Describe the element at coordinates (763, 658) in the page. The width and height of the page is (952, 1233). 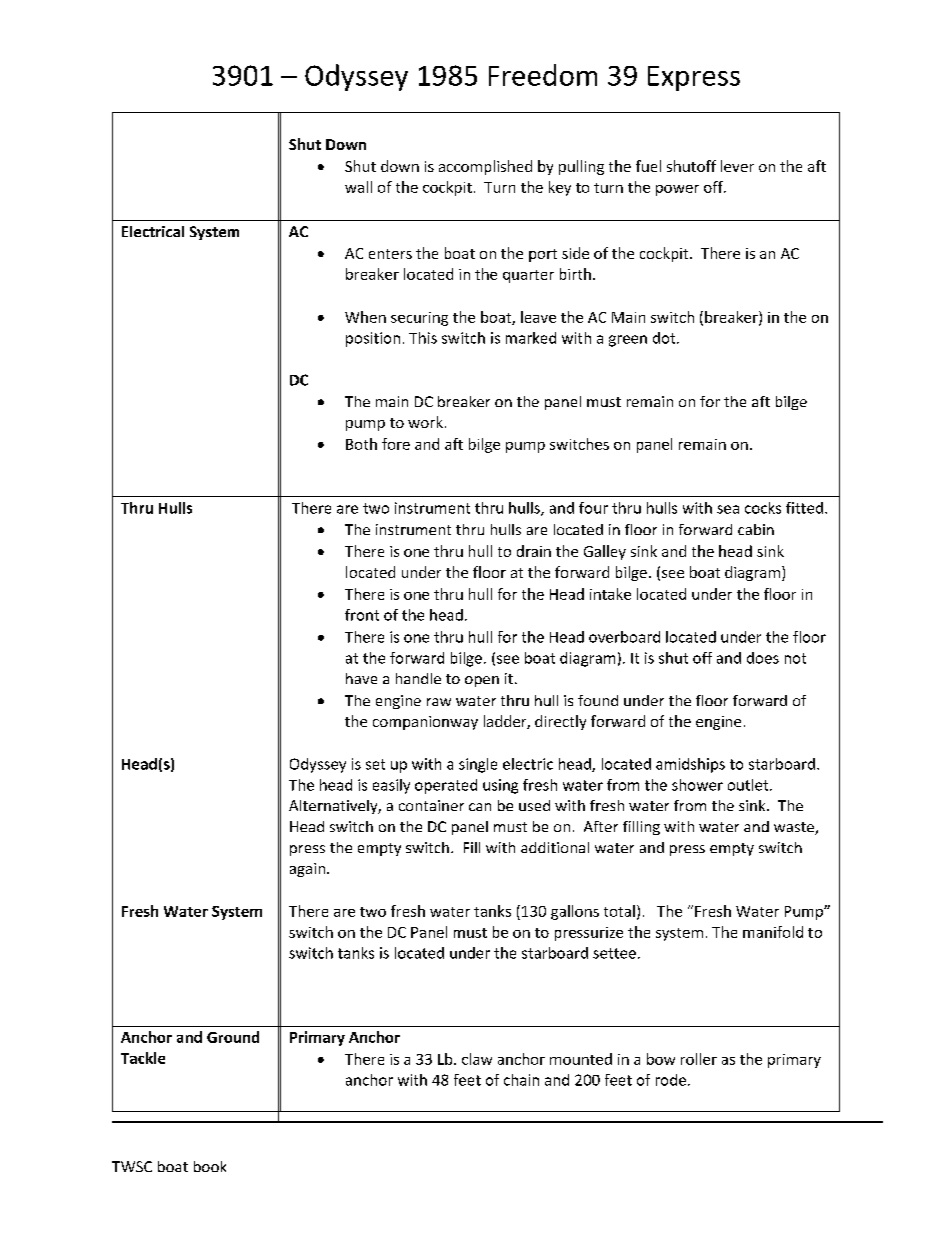
I see `does` at that location.
